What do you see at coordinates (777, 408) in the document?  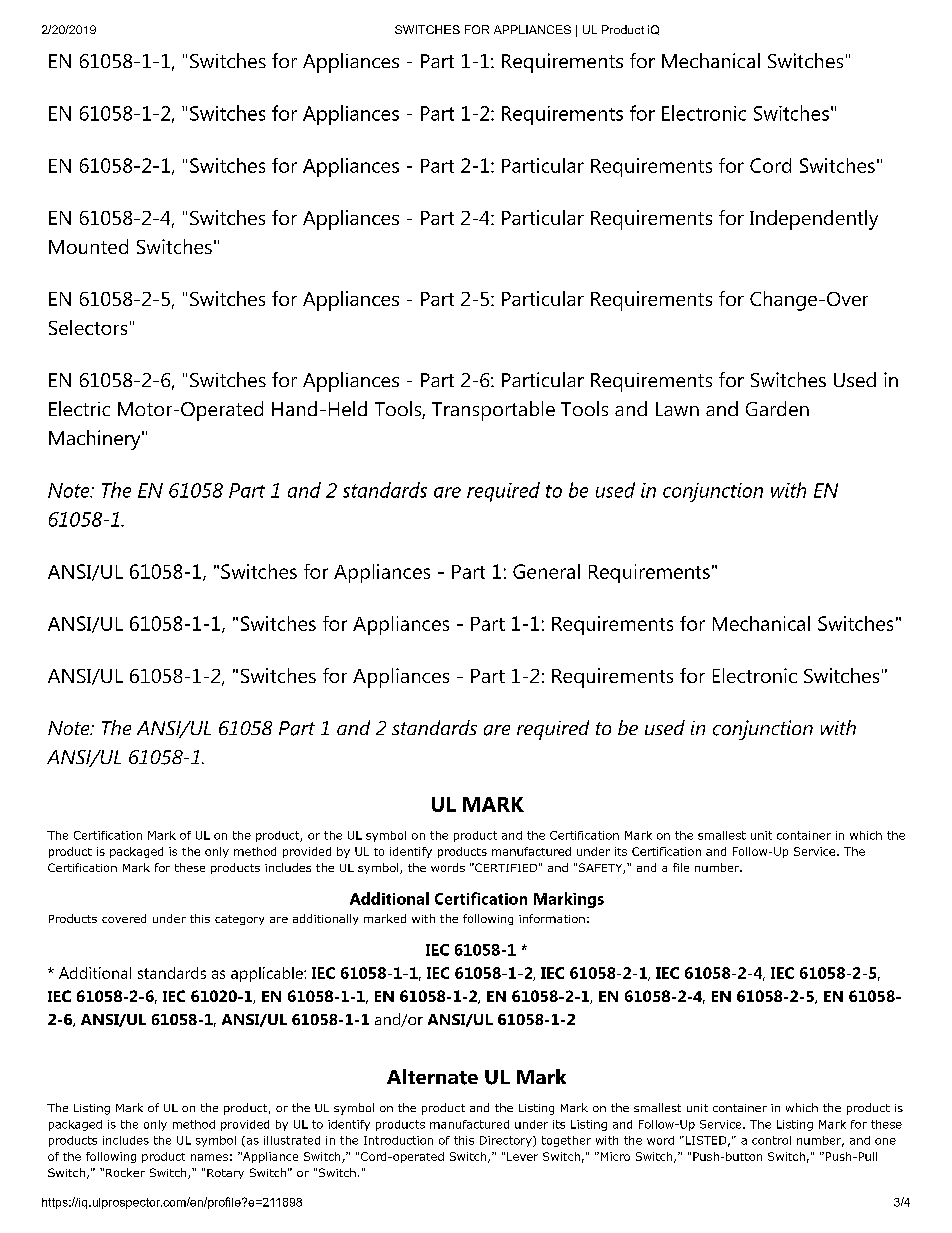 I see `Garden` at bounding box center [777, 408].
